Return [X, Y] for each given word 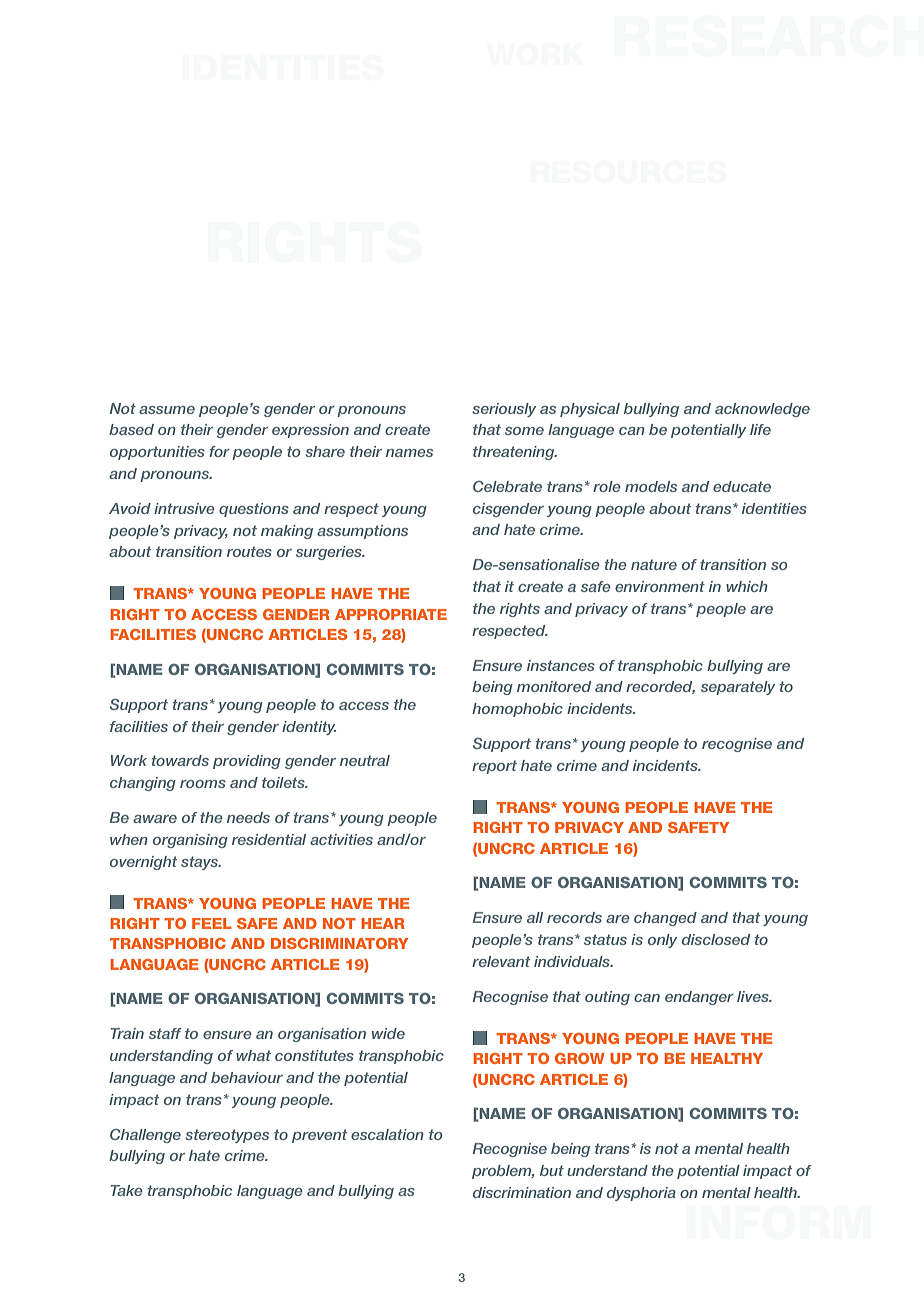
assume [167, 410]
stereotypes [227, 1136]
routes [249, 551]
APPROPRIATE [391, 614]
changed [665, 919]
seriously [504, 410]
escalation [387, 1134]
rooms [203, 784]
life [760, 429]
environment [660, 586]
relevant [501, 961]
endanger [699, 998]
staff [165, 1033]
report [494, 767]
